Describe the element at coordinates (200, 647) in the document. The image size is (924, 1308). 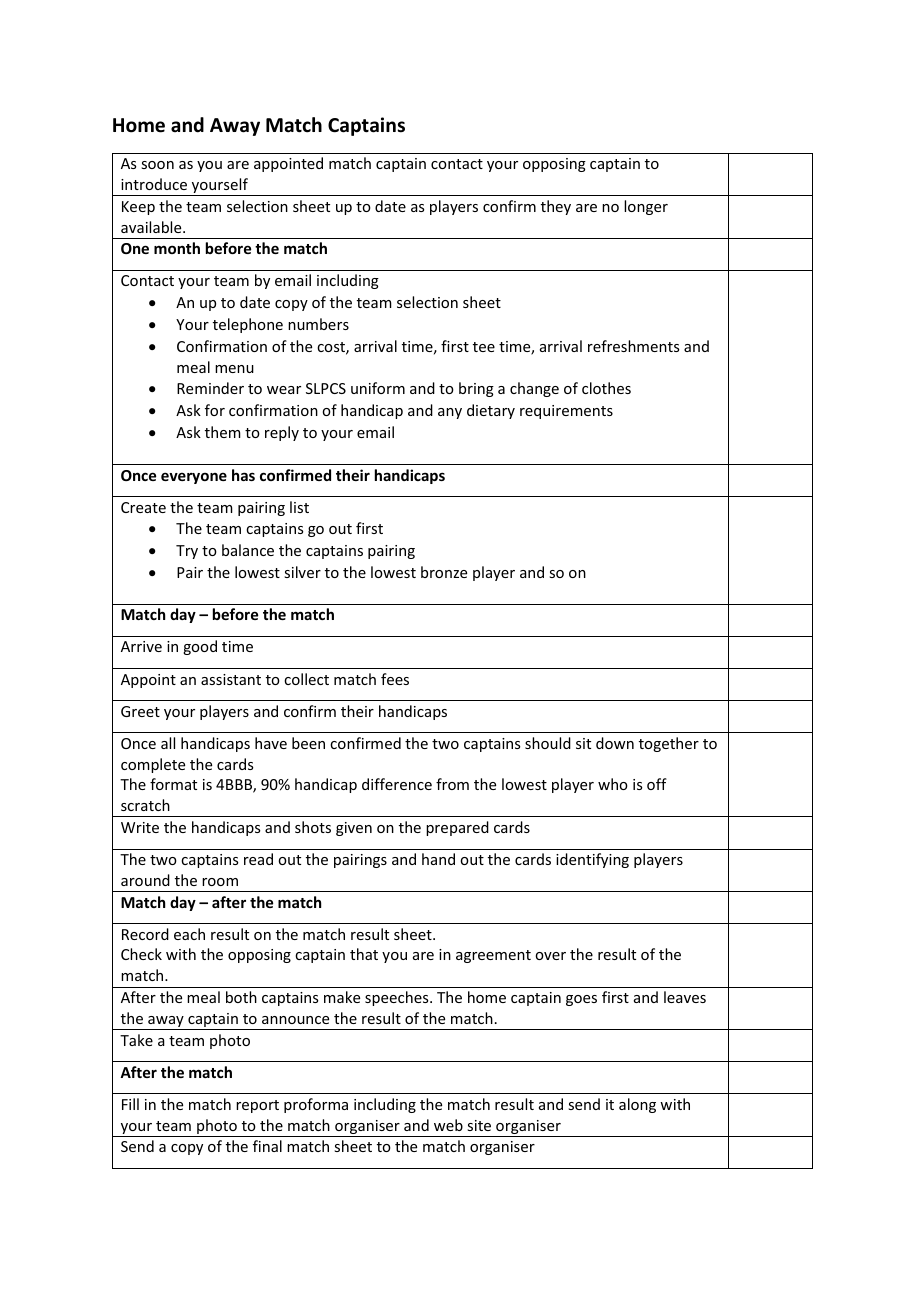
I see `good` at that location.
